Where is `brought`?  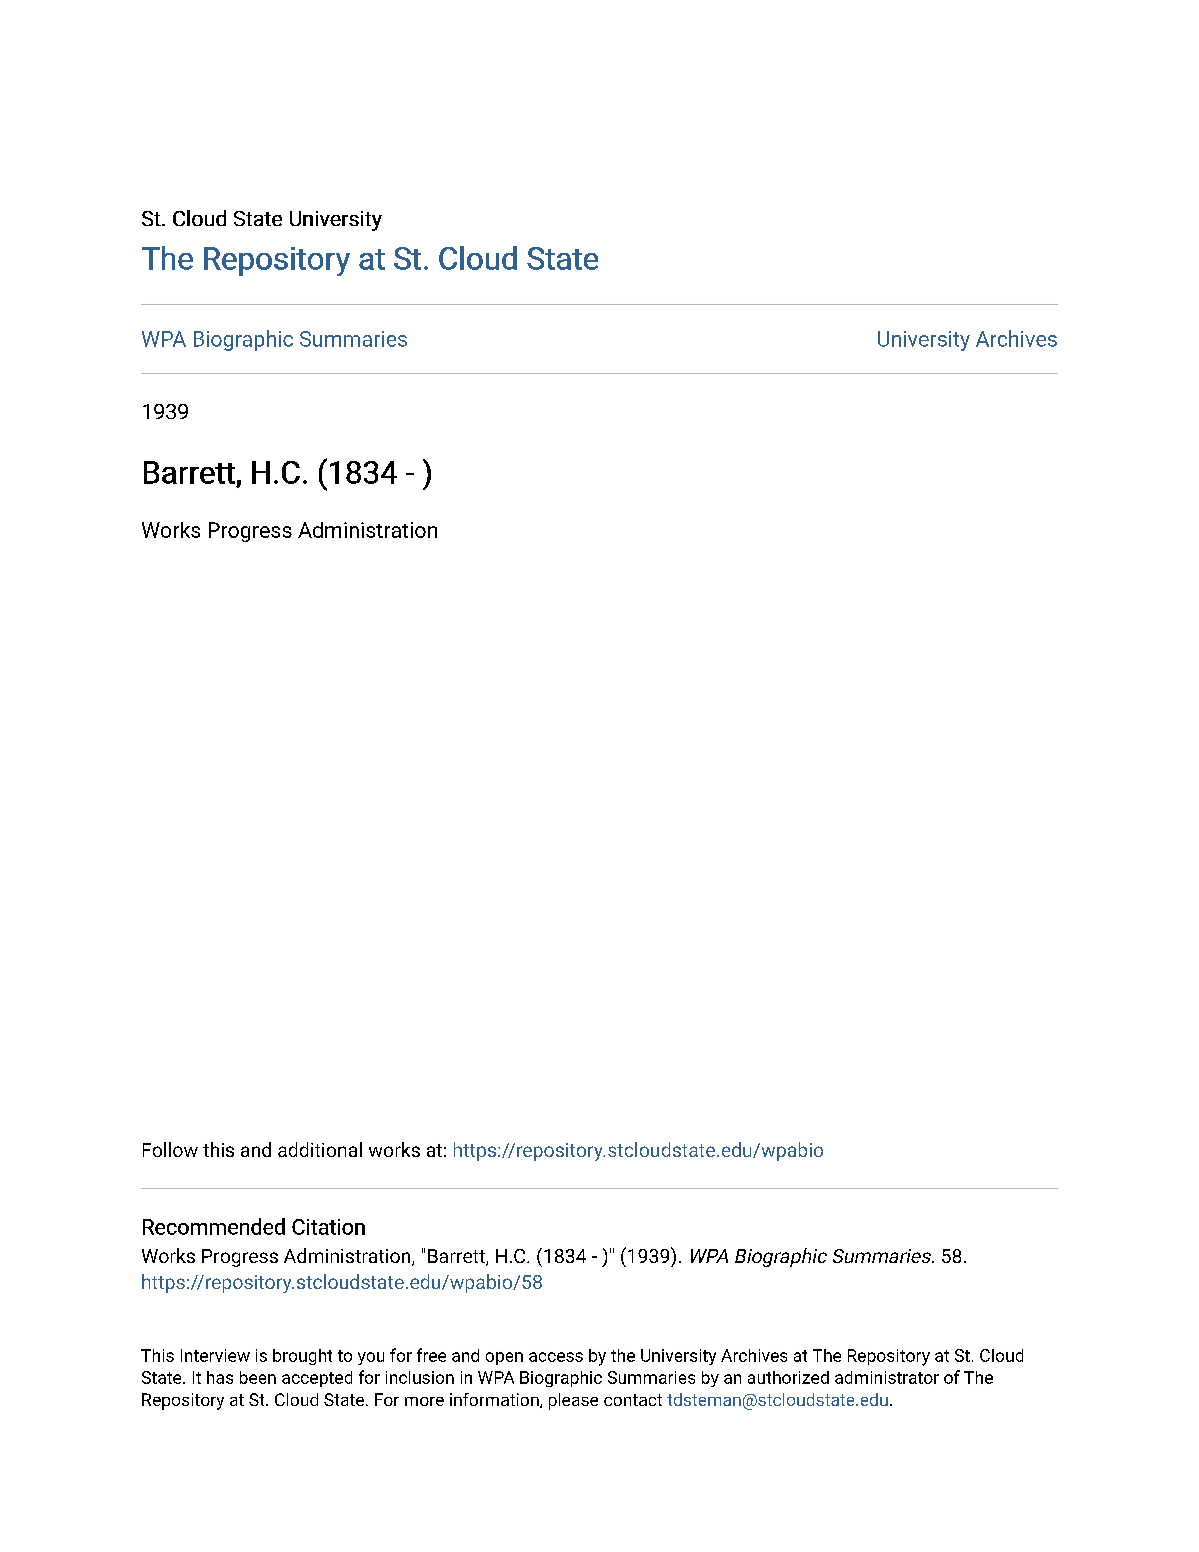 brought is located at coordinates (302, 1357).
